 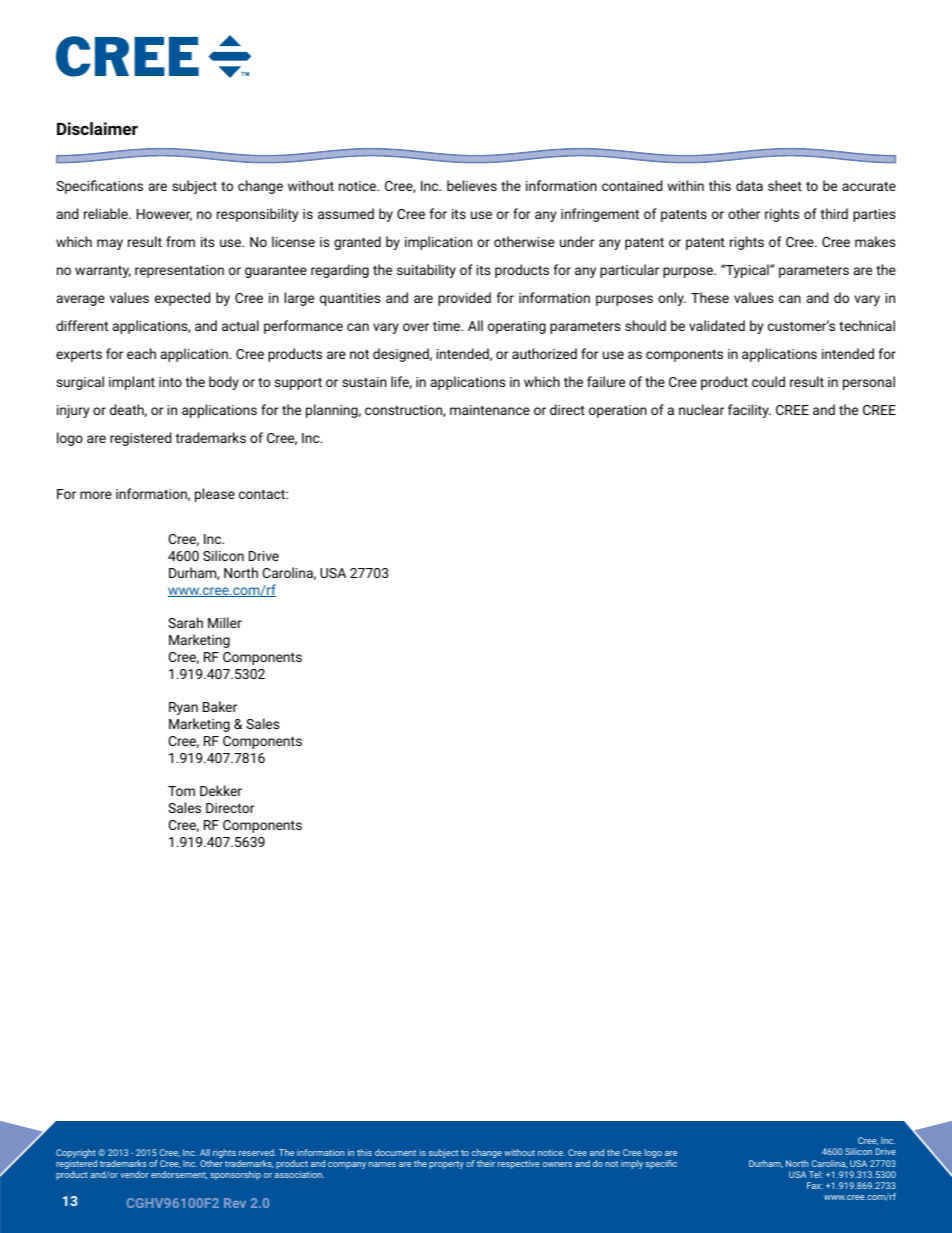 What do you see at coordinates (164, 215) in the screenshot?
I see `However` at bounding box center [164, 215].
